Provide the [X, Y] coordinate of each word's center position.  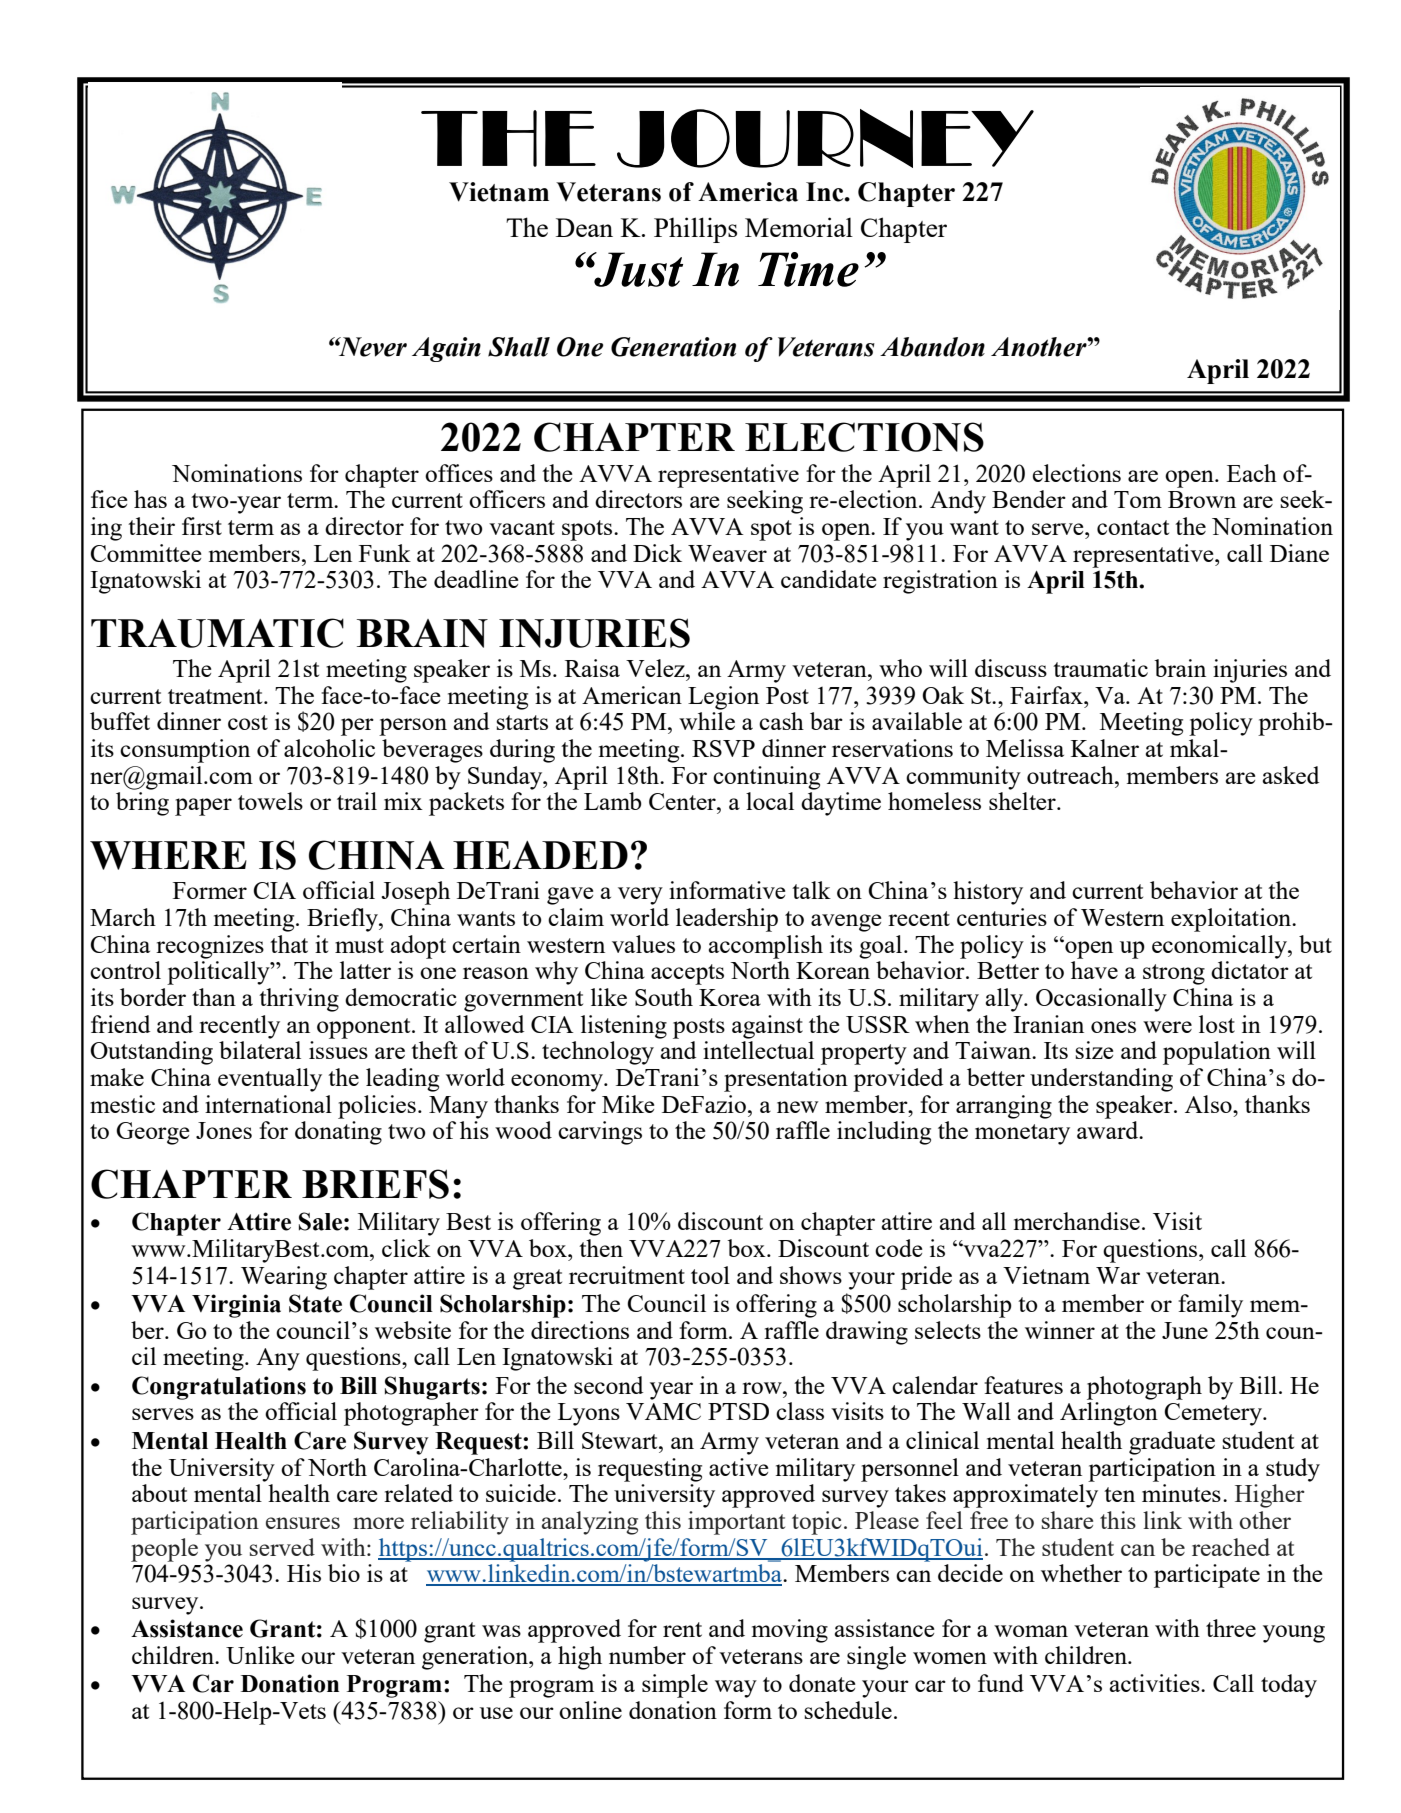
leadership [727, 920]
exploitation [1232, 920]
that [289, 944]
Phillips [695, 230]
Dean [584, 227]
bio [344, 1573]
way [736, 1689]
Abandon [932, 347]
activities [1156, 1683]
